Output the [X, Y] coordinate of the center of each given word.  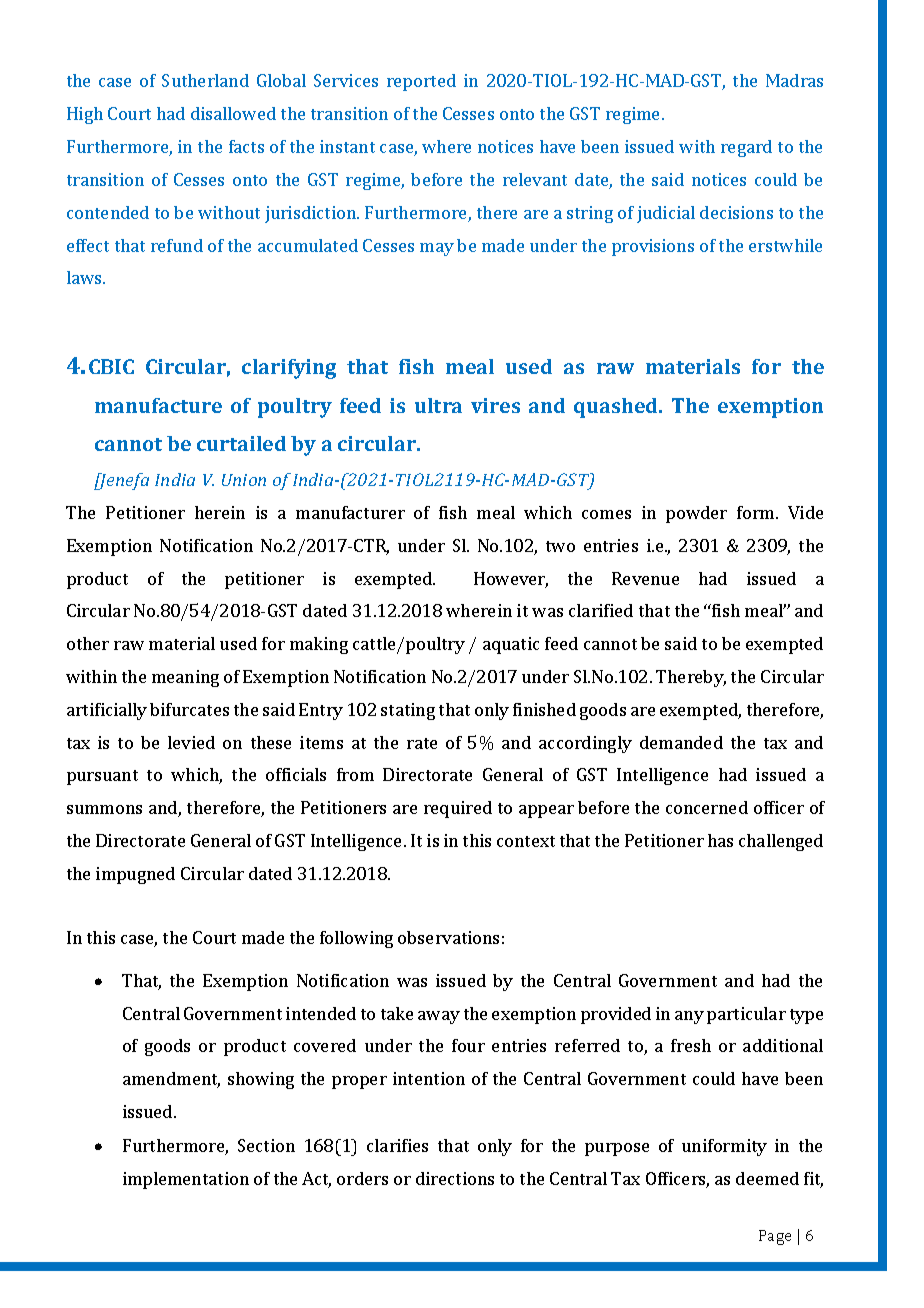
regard [746, 148]
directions [455, 1178]
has [720, 840]
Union [244, 480]
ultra [438, 405]
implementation [186, 1180]
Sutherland [205, 80]
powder [696, 514]
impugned [135, 875]
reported [421, 82]
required [458, 809]
